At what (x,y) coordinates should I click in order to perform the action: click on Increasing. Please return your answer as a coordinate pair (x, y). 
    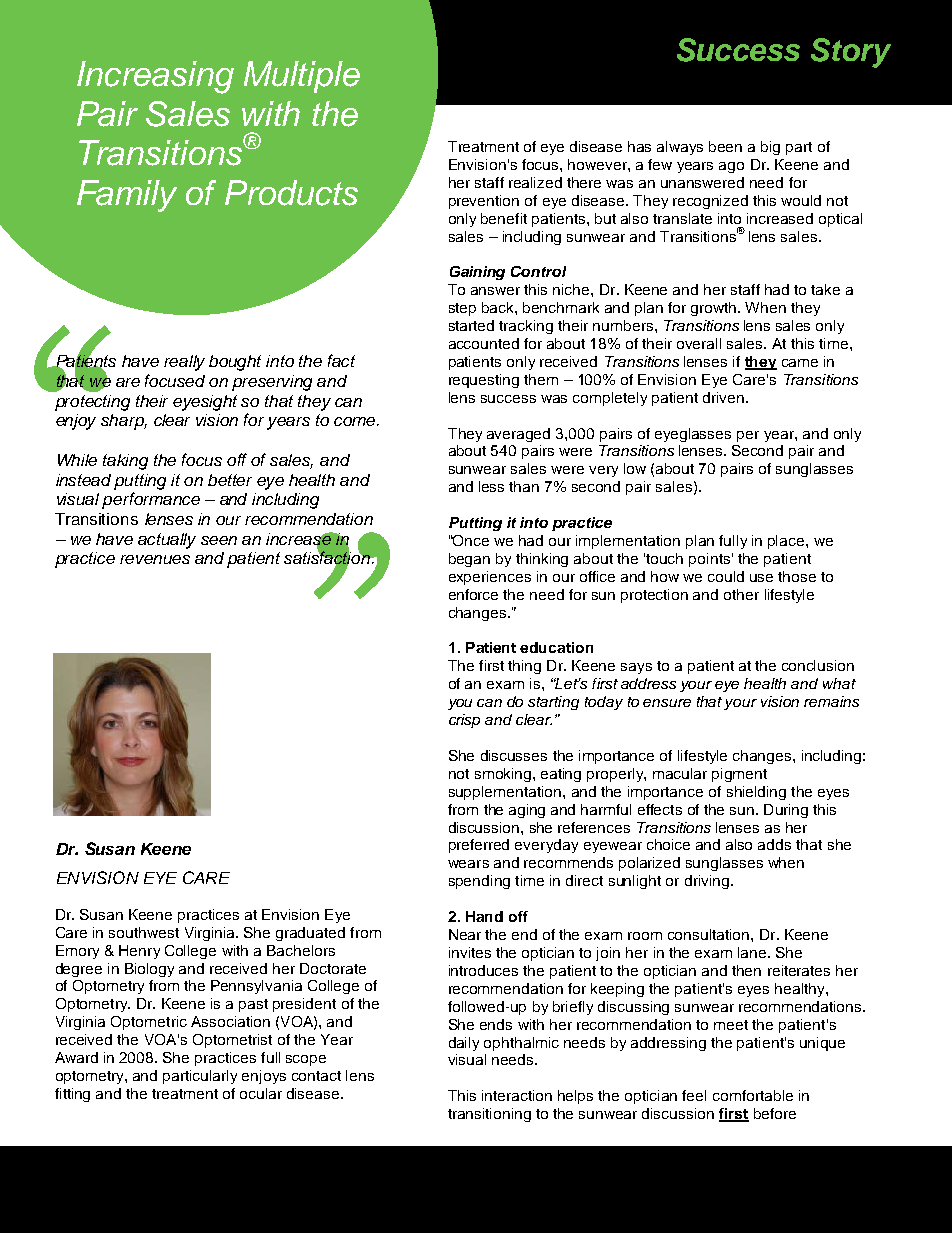
    Looking at the image, I should click on (155, 77).
